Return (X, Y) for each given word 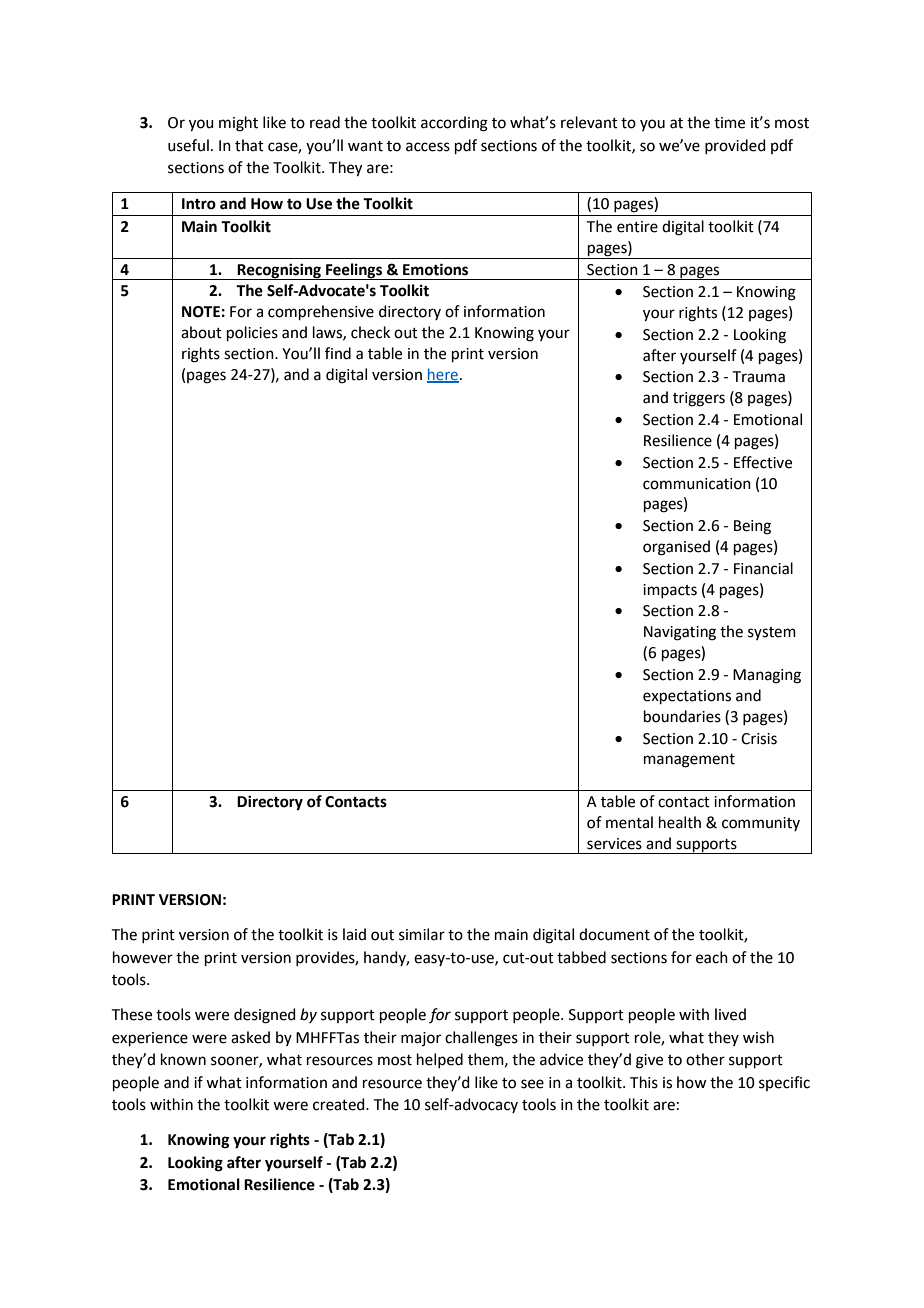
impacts (670, 591)
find (338, 353)
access (428, 147)
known (183, 1059)
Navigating (680, 633)
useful (188, 145)
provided (735, 146)
